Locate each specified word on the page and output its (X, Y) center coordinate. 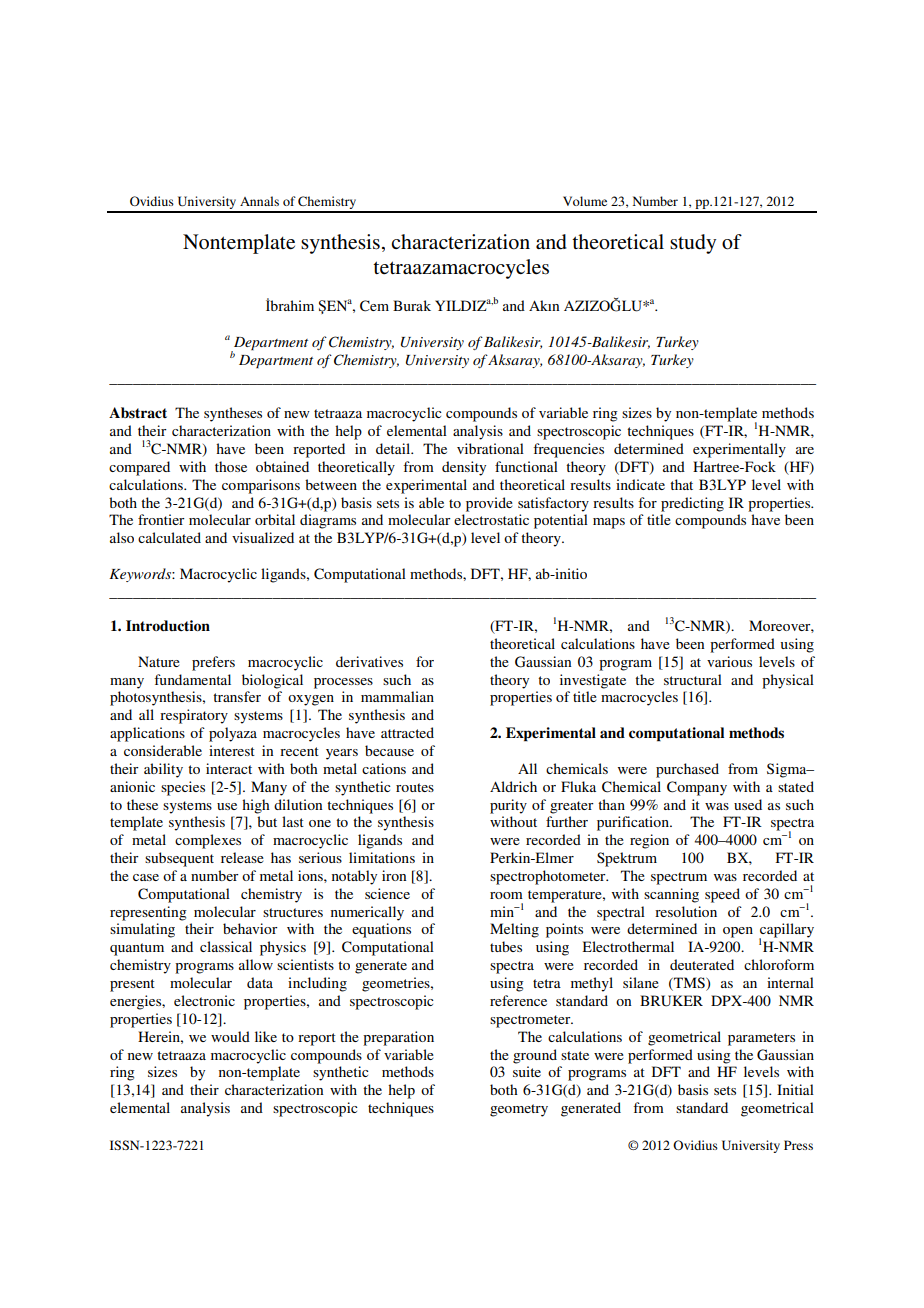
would (230, 1036)
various (729, 661)
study (693, 244)
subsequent (179, 859)
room (506, 895)
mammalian (397, 696)
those (231, 466)
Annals (259, 201)
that (681, 484)
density (464, 468)
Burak (412, 305)
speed (722, 895)
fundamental (192, 679)
